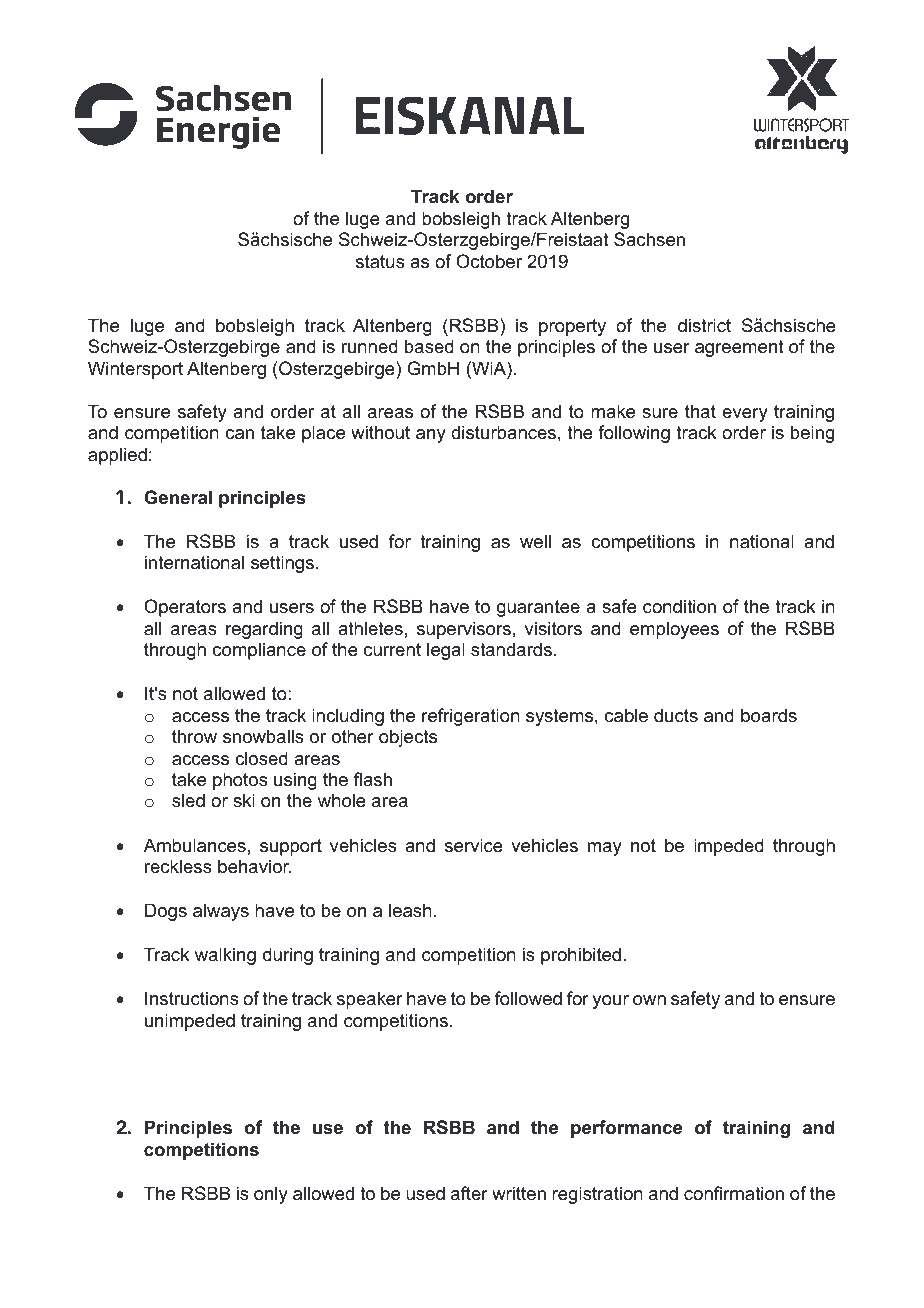 This document has width=924, height=1308. Describe the element at coordinates (704, 325) in the document. I see `district` at that location.
